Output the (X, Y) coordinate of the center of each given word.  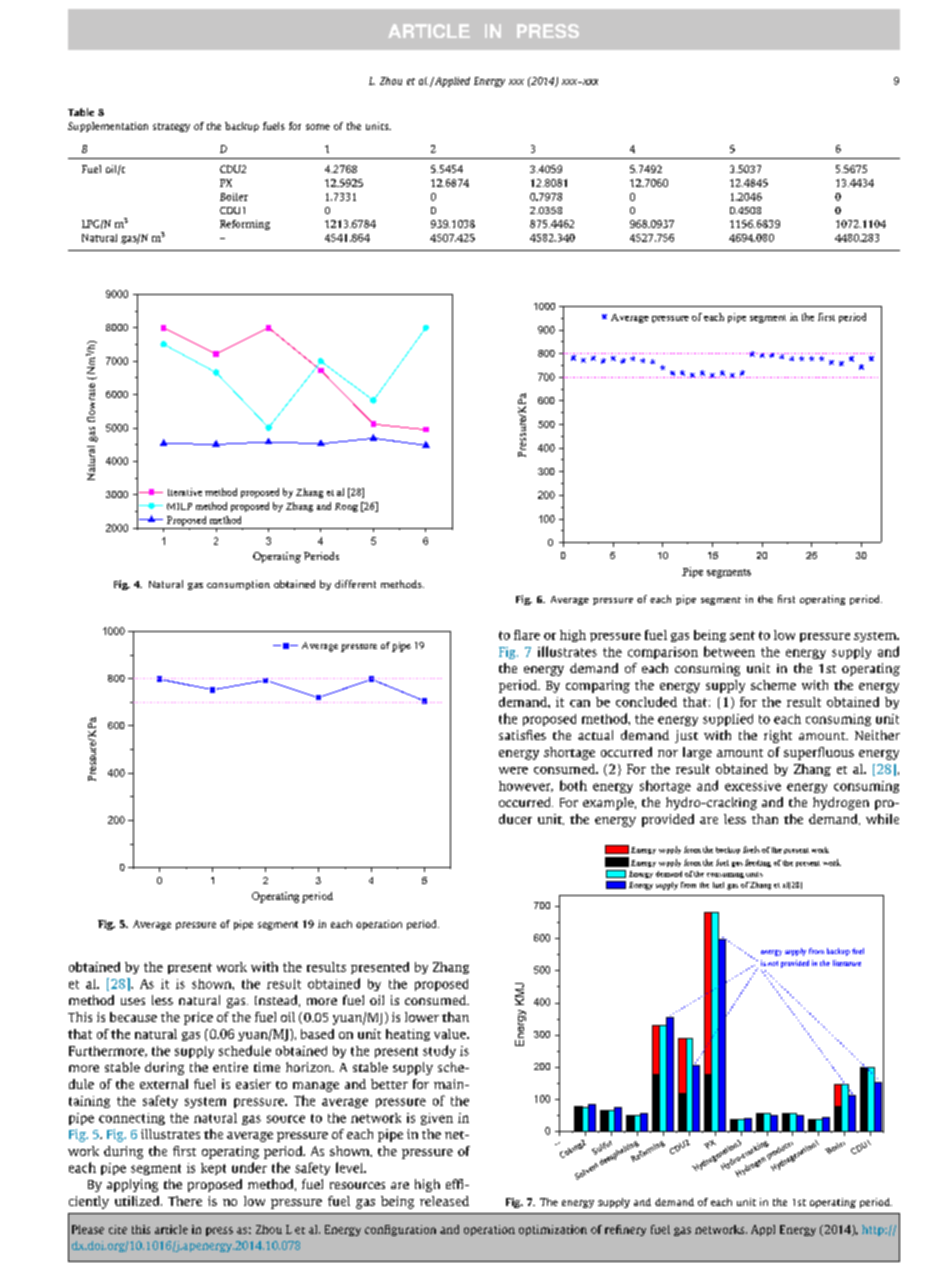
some (318, 127)
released (444, 1201)
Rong (346, 507)
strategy (171, 127)
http (874, 1230)
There (185, 1201)
